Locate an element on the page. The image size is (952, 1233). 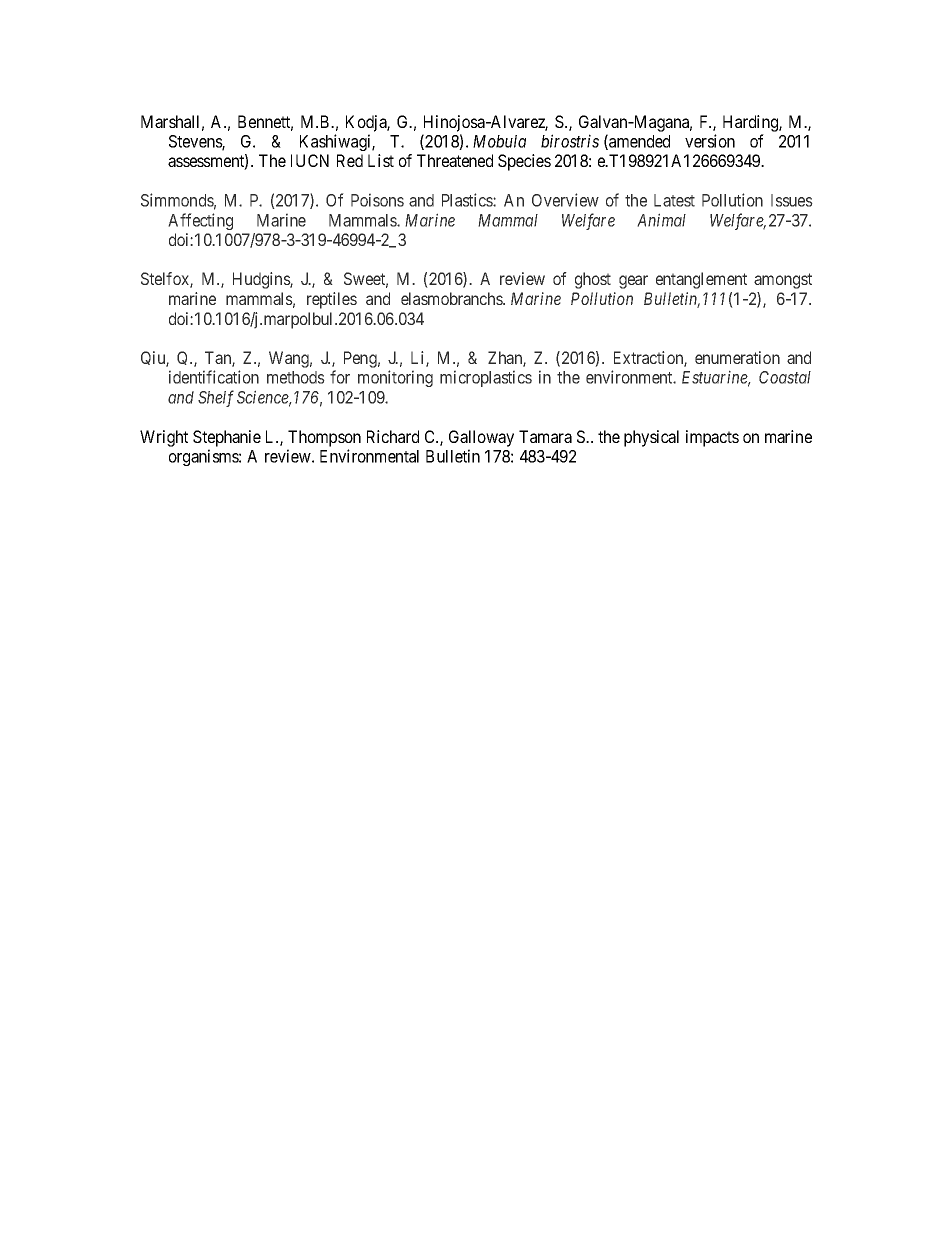
entanglement is located at coordinates (701, 280).
